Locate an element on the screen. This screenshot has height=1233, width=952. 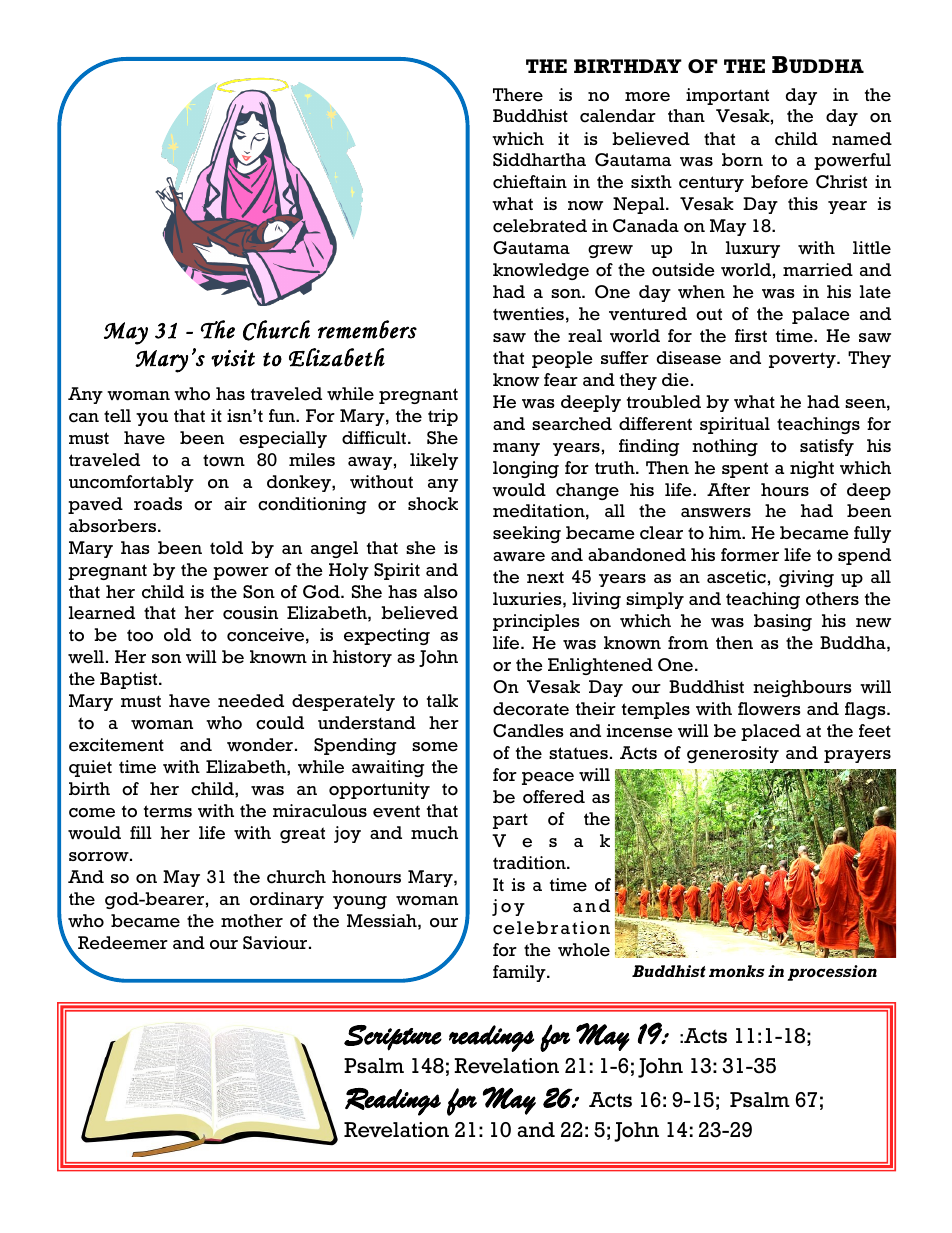
Siddhartha is located at coordinates (539, 159).
